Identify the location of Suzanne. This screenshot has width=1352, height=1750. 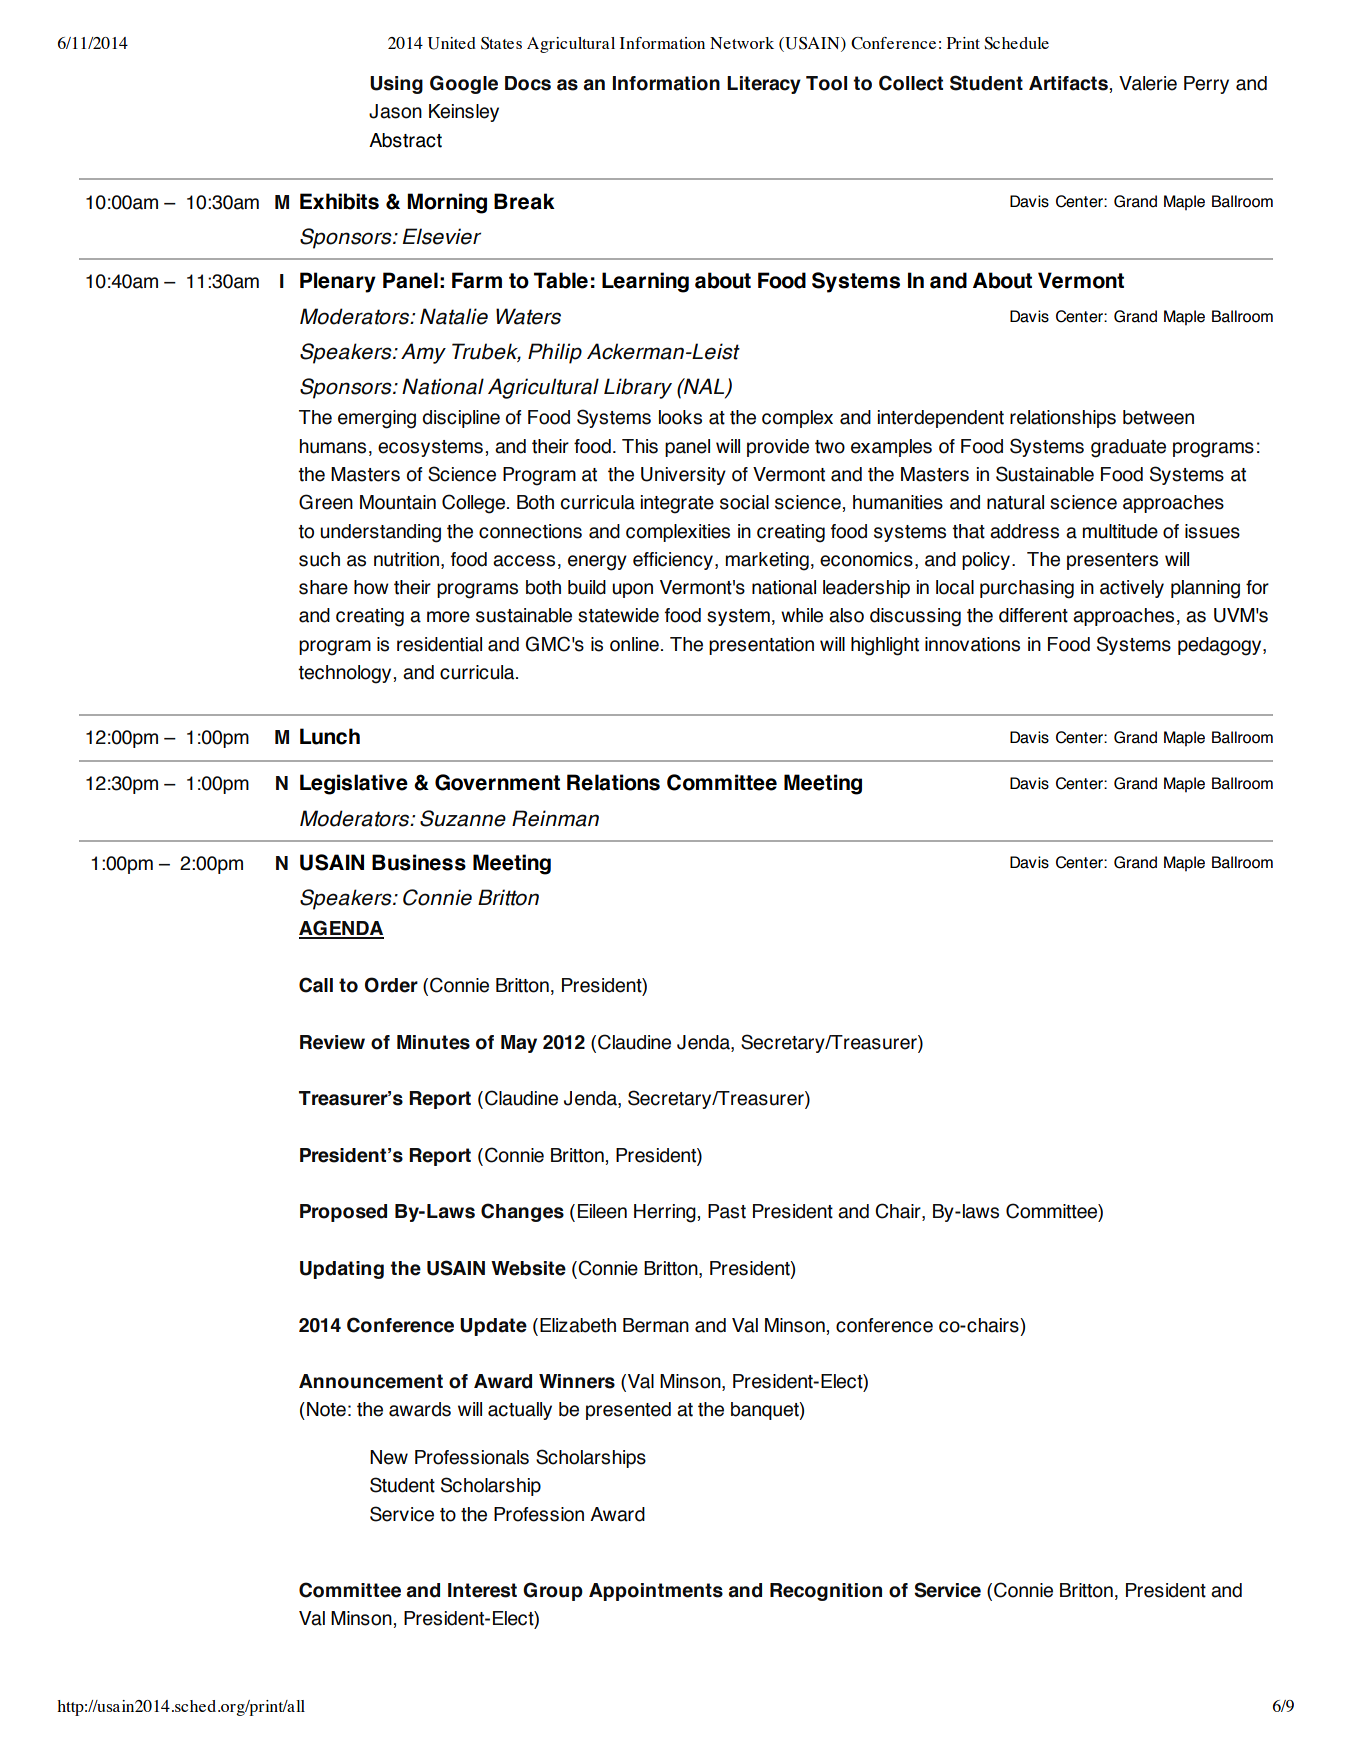
(463, 818).
